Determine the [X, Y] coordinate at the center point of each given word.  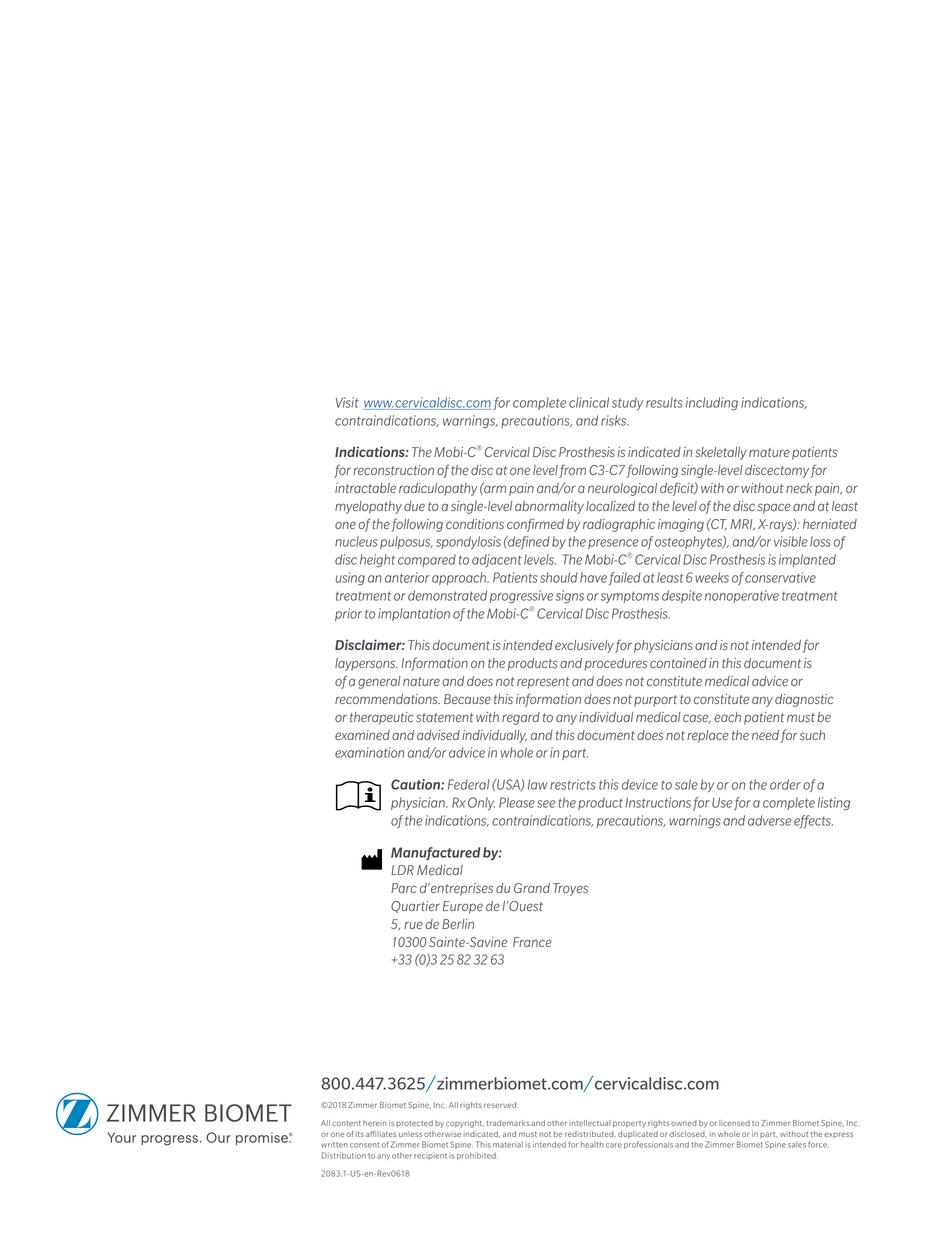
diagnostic [804, 700]
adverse [769, 820]
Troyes [570, 889]
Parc [404, 888]
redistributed [590, 1134]
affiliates [381, 1134]
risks [615, 420]
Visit [347, 402]
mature [769, 452]
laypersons [366, 664]
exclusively [584, 646]
